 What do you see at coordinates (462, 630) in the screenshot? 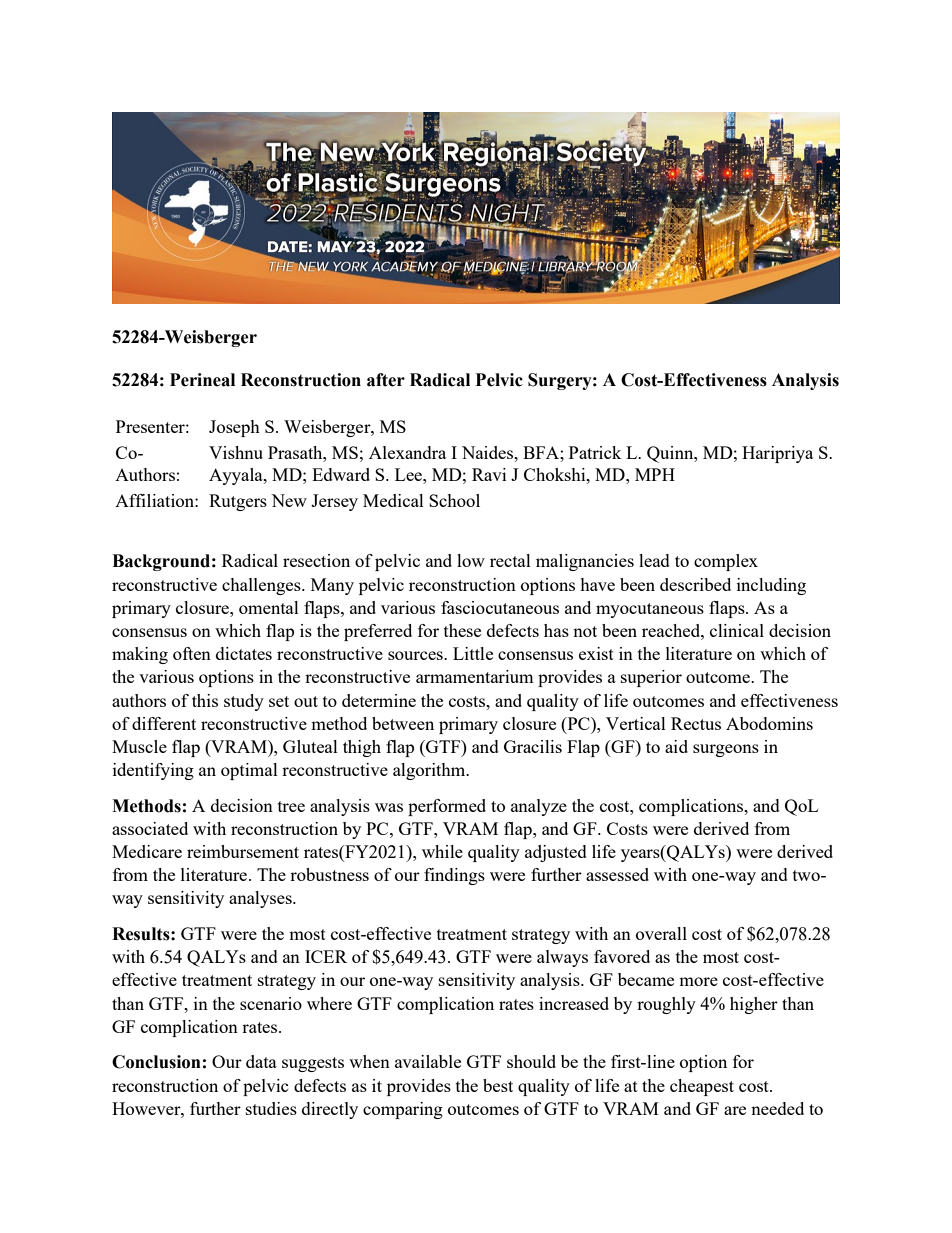
I see `these` at bounding box center [462, 630].
